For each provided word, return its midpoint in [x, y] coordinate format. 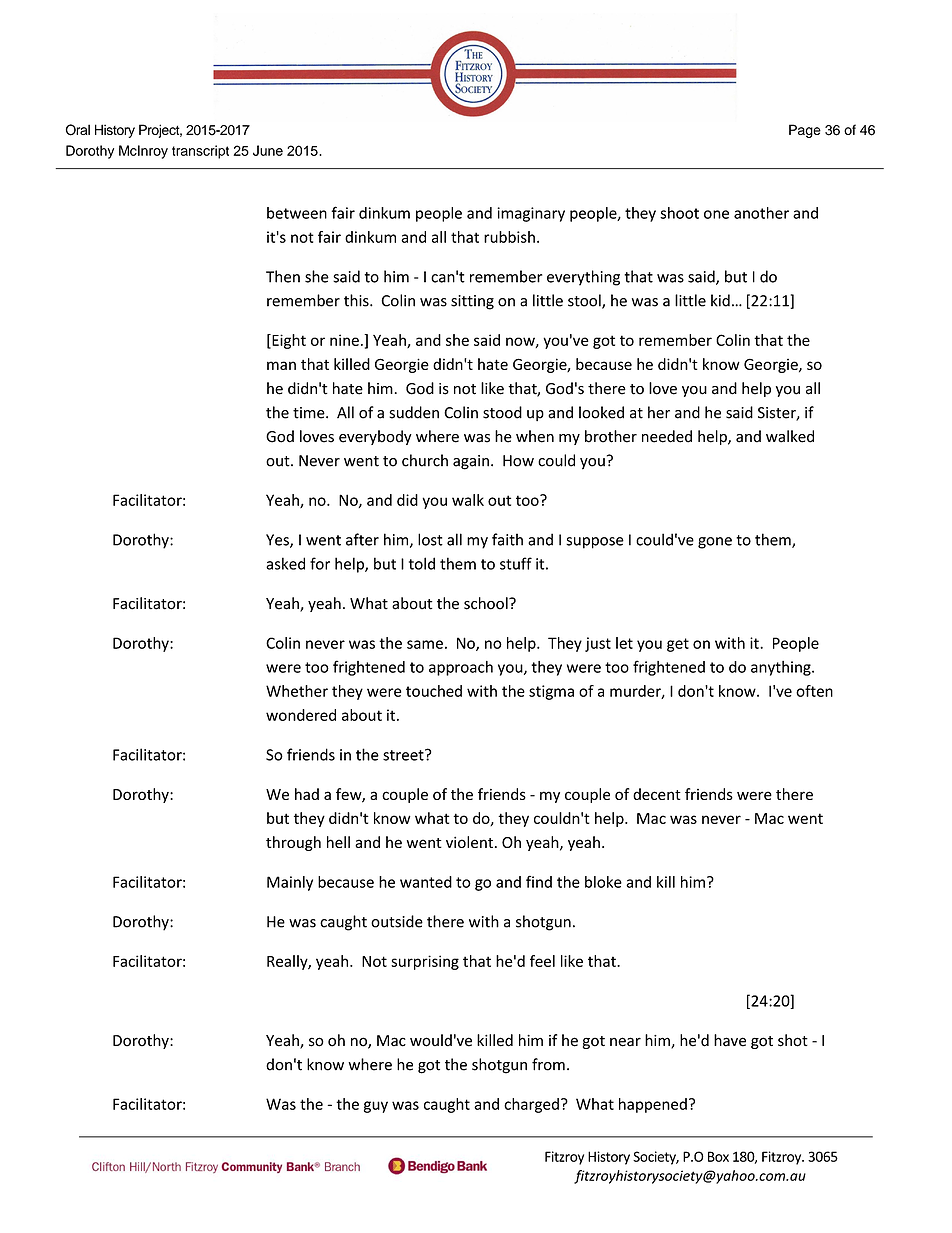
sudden [414, 412]
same [425, 644]
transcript [200, 152]
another [761, 213]
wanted [426, 882]
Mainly [290, 883]
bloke [603, 882]
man [281, 365]
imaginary [531, 214]
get [678, 645]
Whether [297, 691]
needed [667, 436]
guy [376, 1107]
